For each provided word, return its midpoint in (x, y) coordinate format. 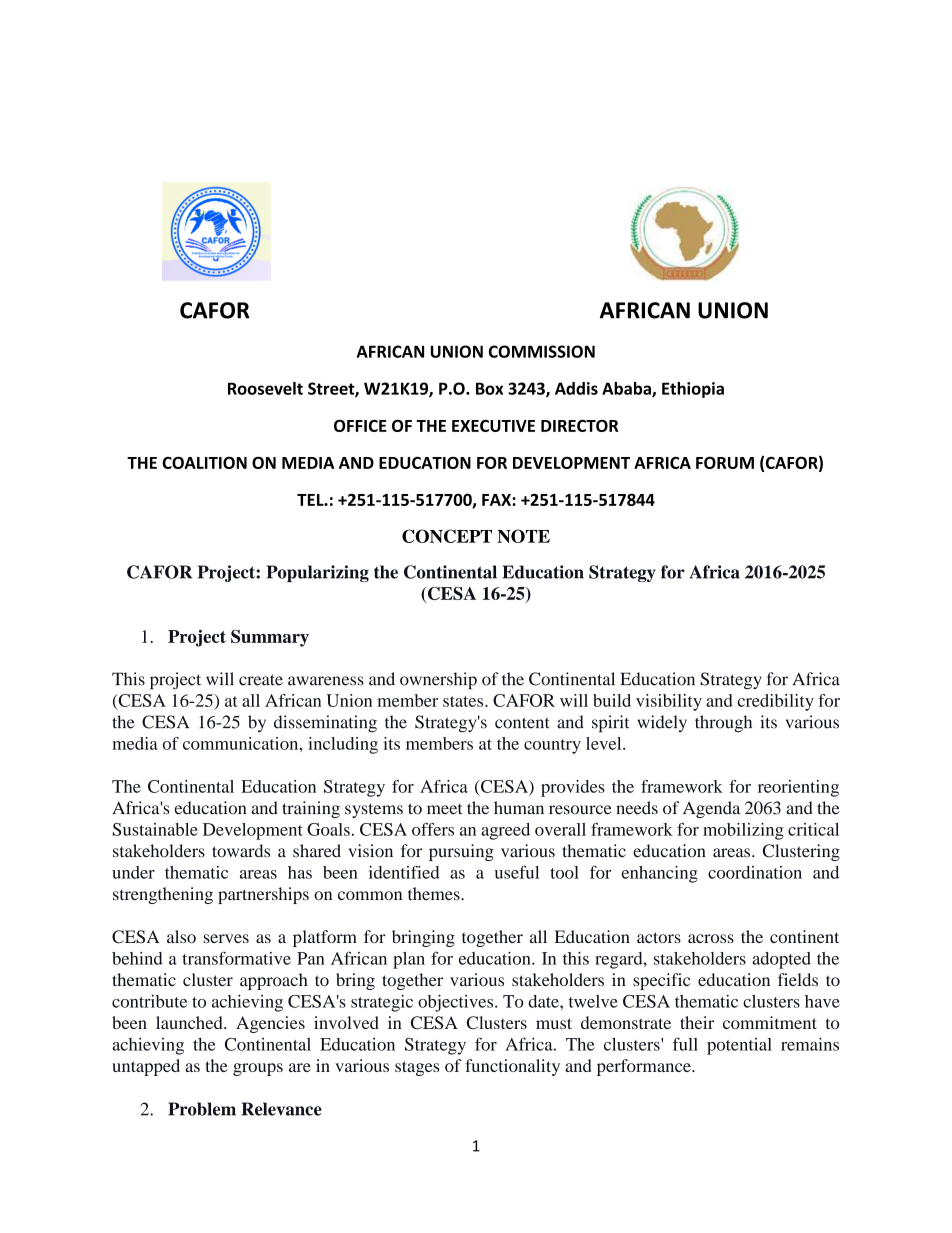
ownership (438, 680)
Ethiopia (693, 390)
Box (489, 388)
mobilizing (743, 831)
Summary (270, 638)
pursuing (461, 852)
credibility (776, 702)
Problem (202, 1109)
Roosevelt (265, 388)
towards (241, 851)
